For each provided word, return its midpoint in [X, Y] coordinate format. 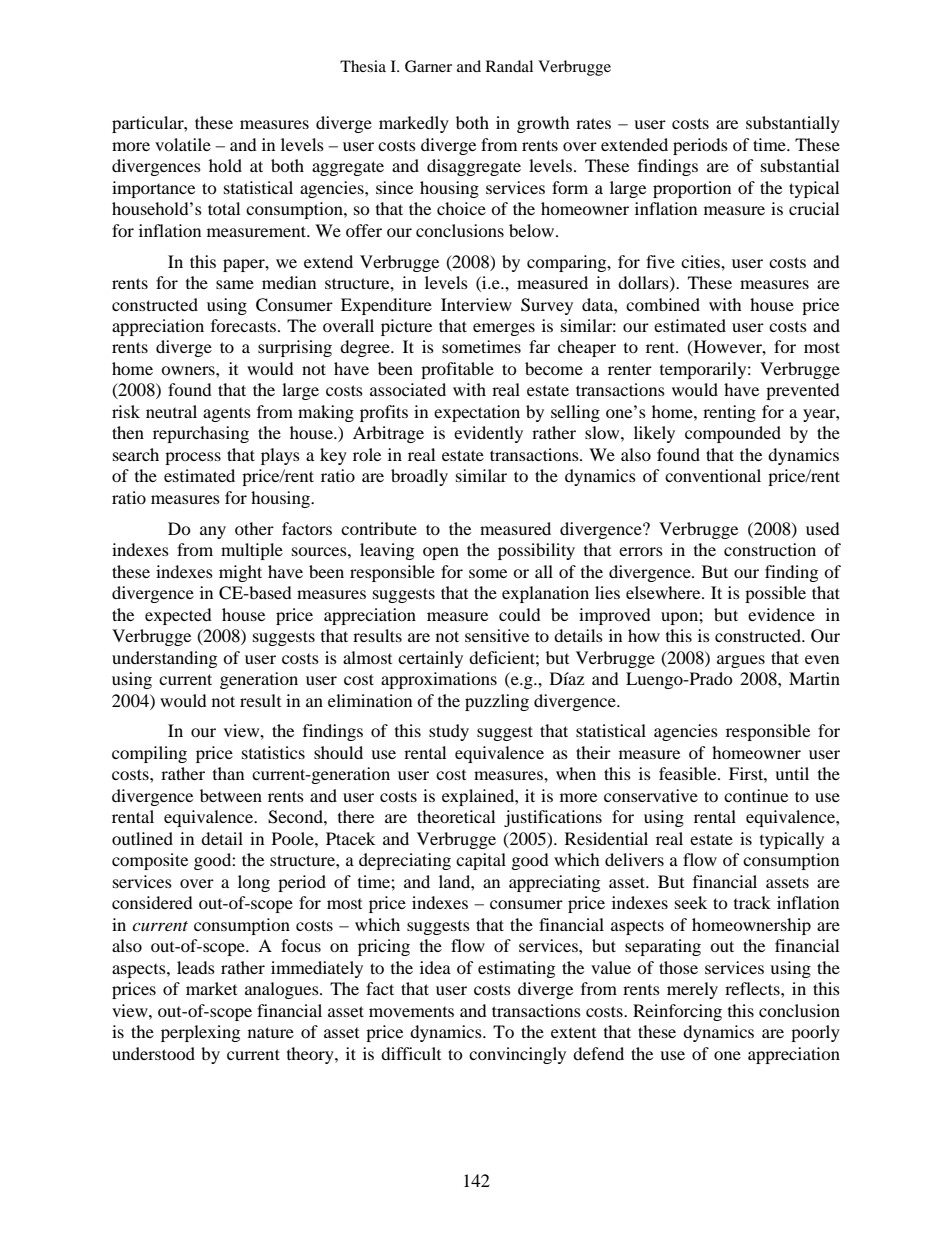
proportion [692, 189]
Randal [509, 66]
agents [227, 415]
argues [741, 661]
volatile [183, 144]
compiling [149, 754]
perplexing [200, 1033]
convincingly [517, 1055]
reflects [753, 988]
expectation [477, 413]
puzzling [497, 702]
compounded [733, 434]
